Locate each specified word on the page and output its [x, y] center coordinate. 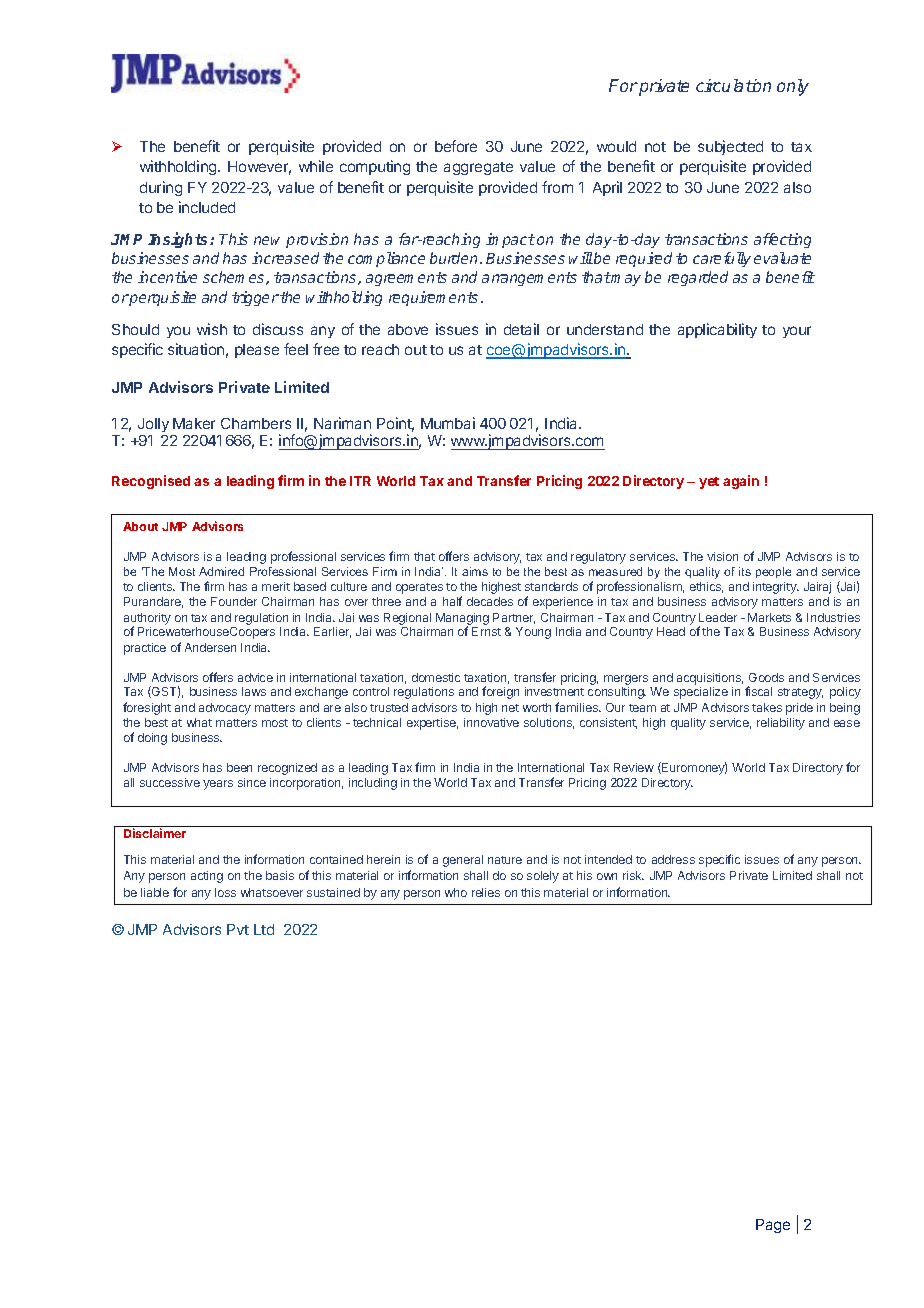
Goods [766, 677]
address [673, 859]
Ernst [486, 631]
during [161, 188]
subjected [730, 147]
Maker [194, 423]
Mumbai [448, 423]
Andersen [210, 647]
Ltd [264, 929]
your [797, 332]
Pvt [238, 929]
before [456, 146]
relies [486, 892]
